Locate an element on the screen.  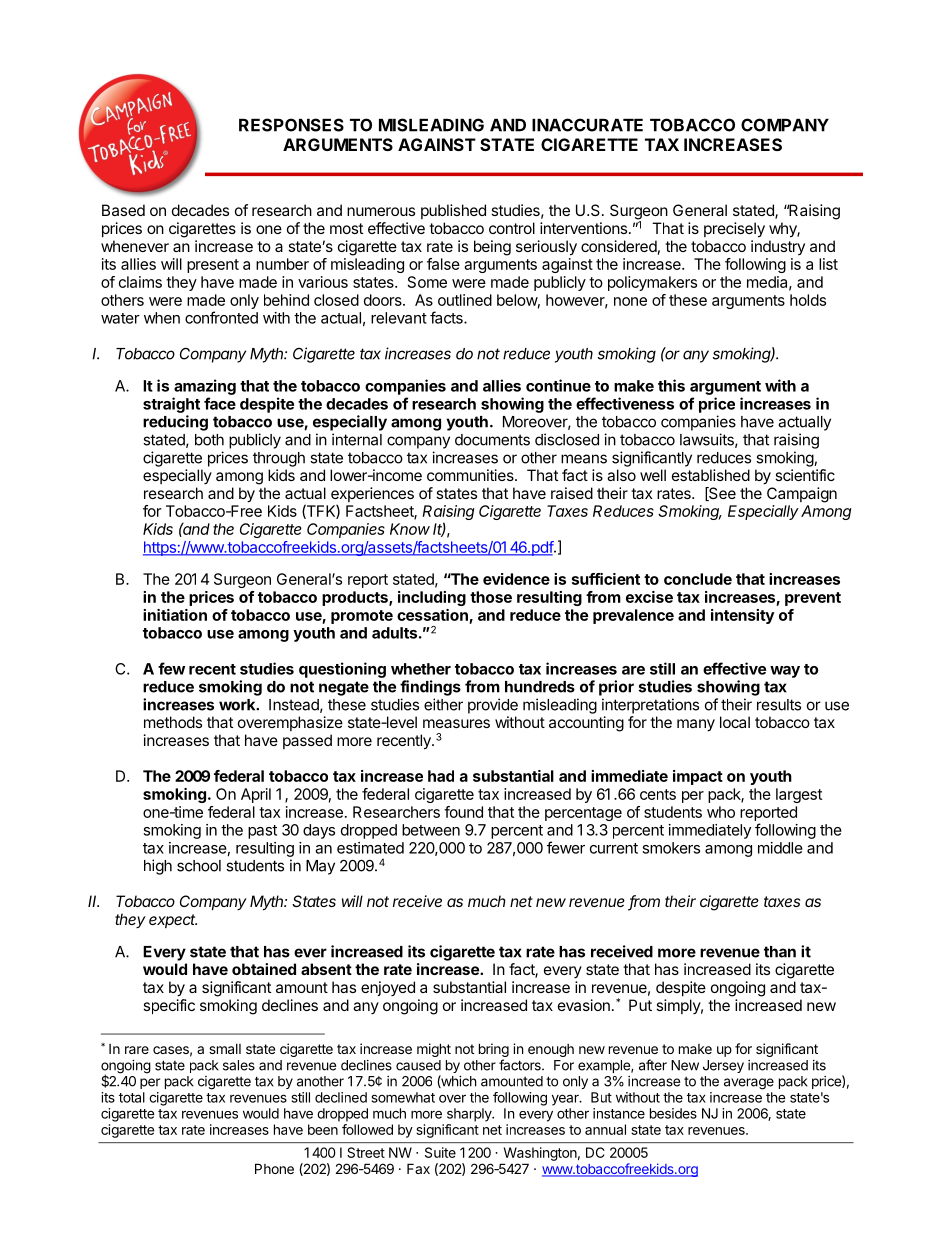
precisely is located at coordinates (734, 230).
